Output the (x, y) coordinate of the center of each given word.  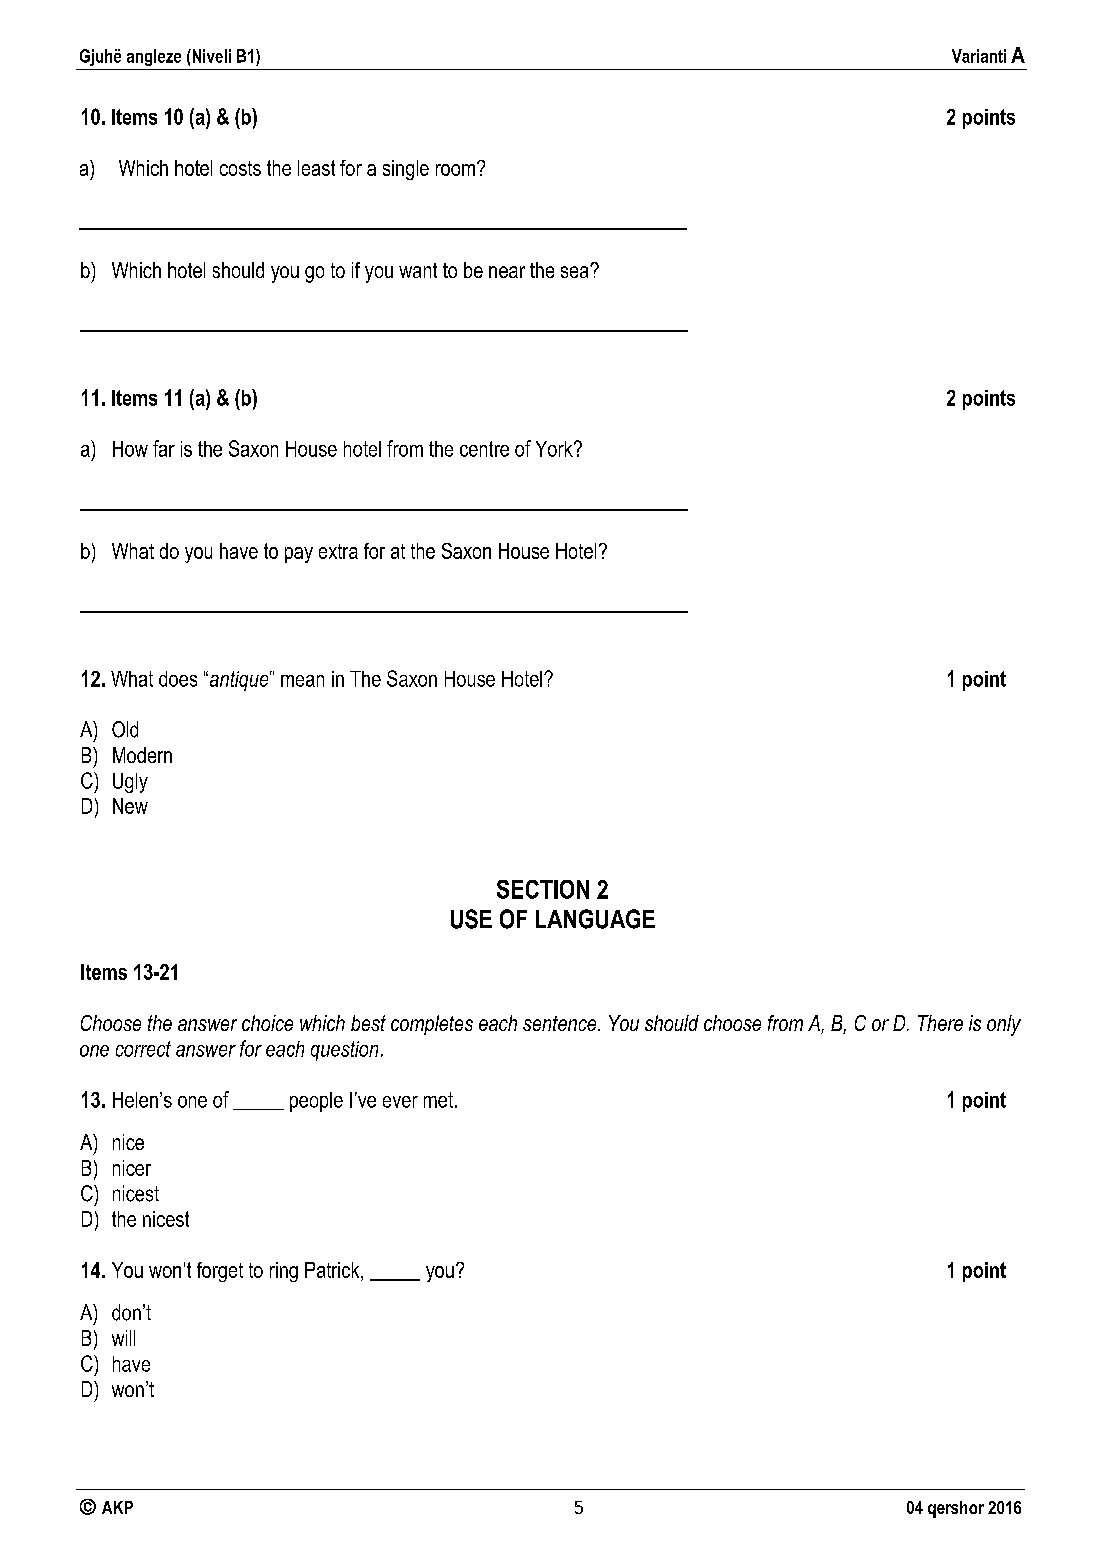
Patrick (333, 1270)
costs (240, 168)
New (130, 806)
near (507, 272)
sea (576, 271)
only (1004, 1025)
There (940, 1023)
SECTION (543, 889)
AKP (117, 1507)
